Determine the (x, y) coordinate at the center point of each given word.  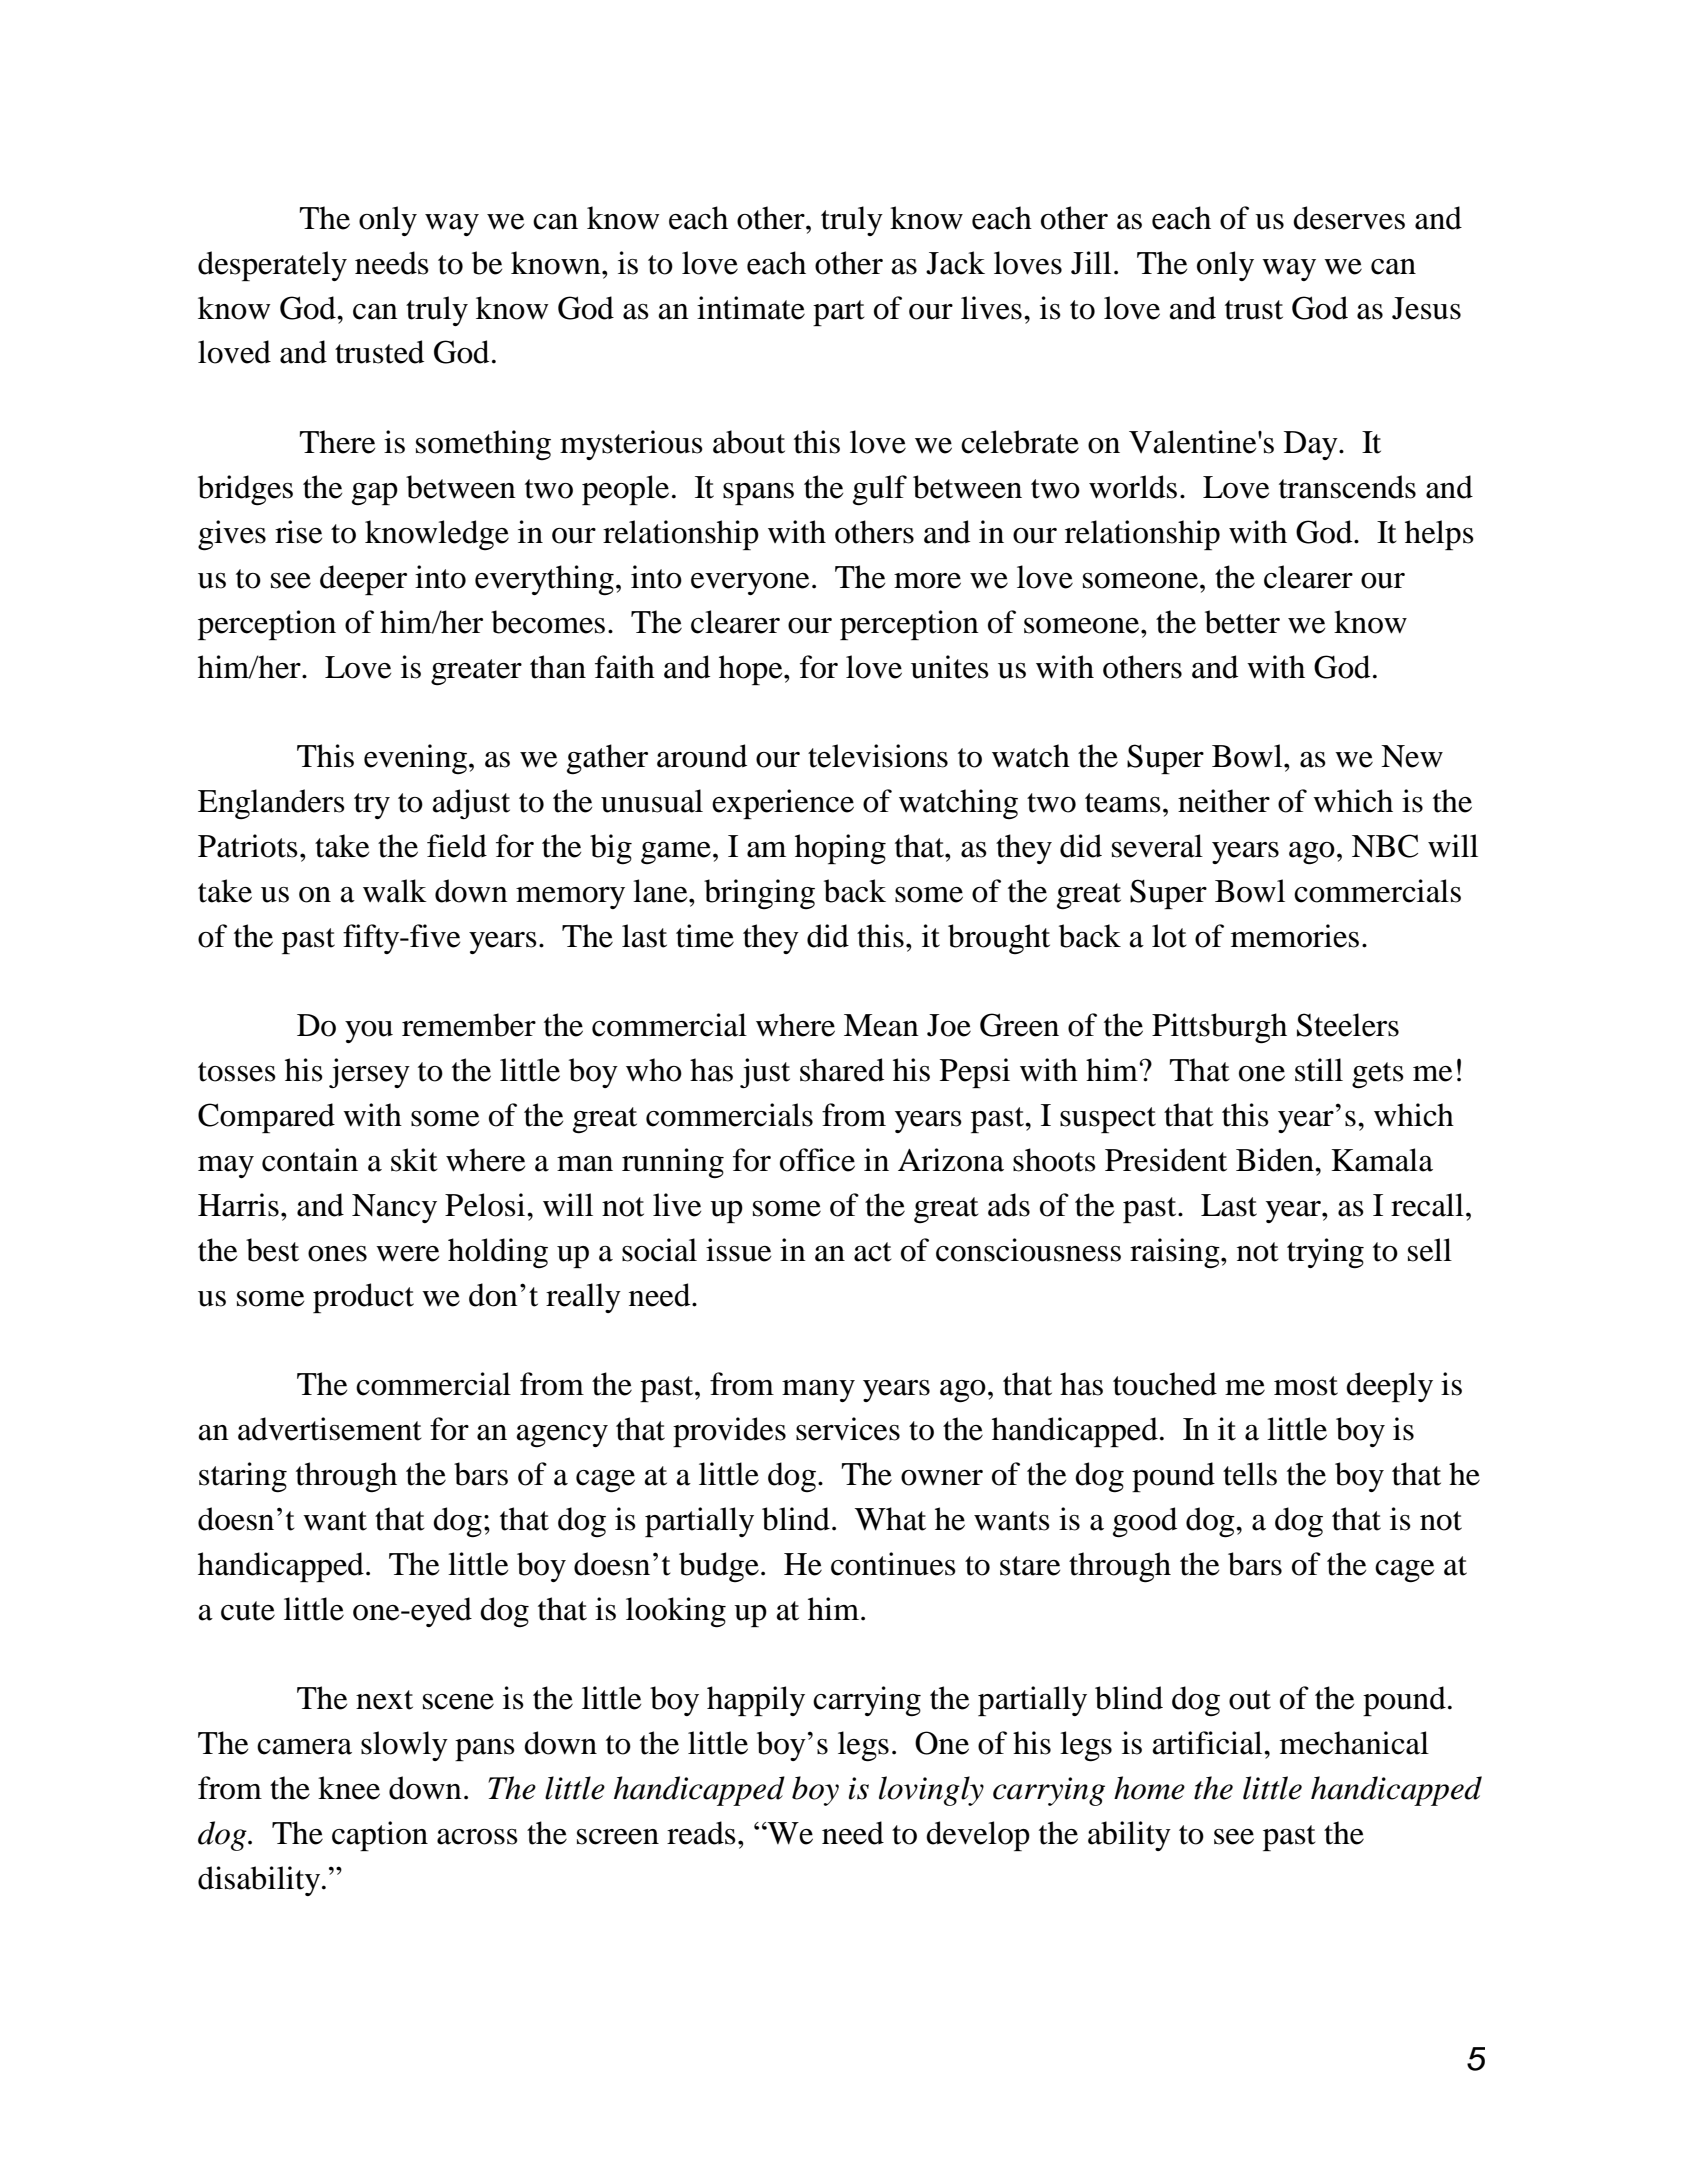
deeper (363, 580)
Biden (1276, 1160)
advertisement (330, 1429)
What (890, 1519)
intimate (751, 308)
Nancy (394, 1208)
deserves (1349, 218)
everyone (750, 584)
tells (1250, 1474)
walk (395, 891)
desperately (272, 266)
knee (349, 1788)
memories (1295, 936)
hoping (840, 849)
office (817, 1160)
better (1242, 622)
